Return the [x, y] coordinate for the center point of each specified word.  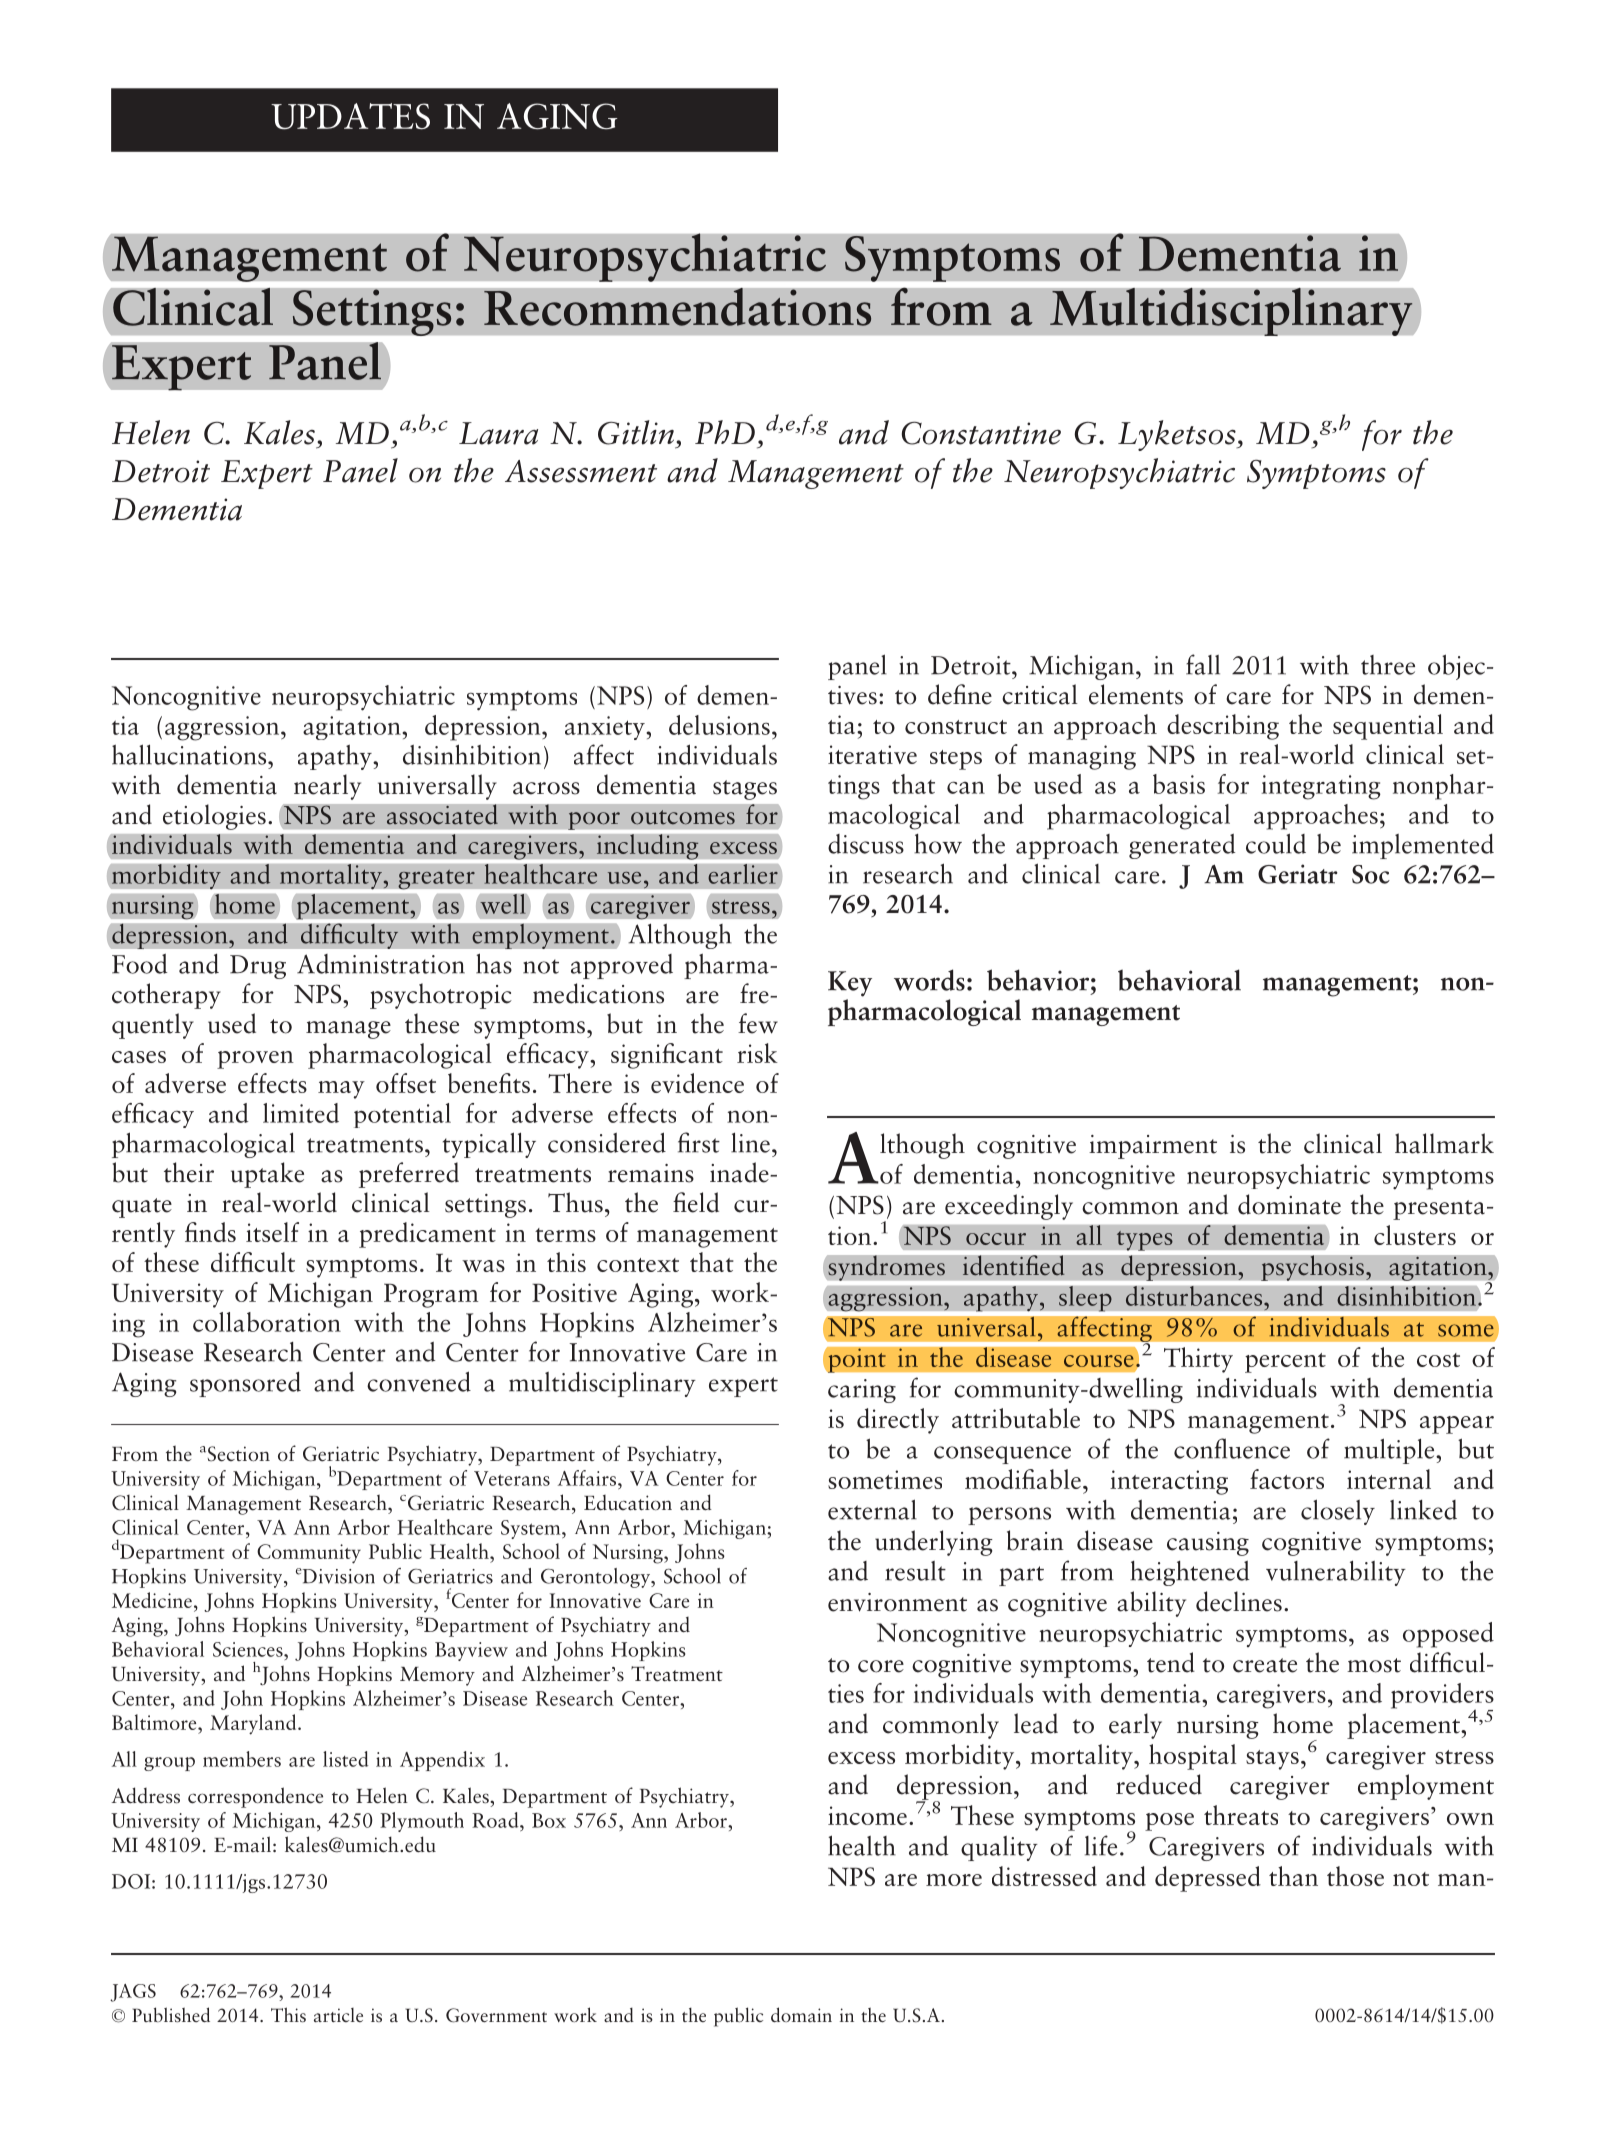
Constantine [981, 433]
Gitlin [637, 432]
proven [255, 1060]
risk [757, 1053]
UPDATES [350, 116]
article [338, 2015]
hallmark [1444, 1143]
